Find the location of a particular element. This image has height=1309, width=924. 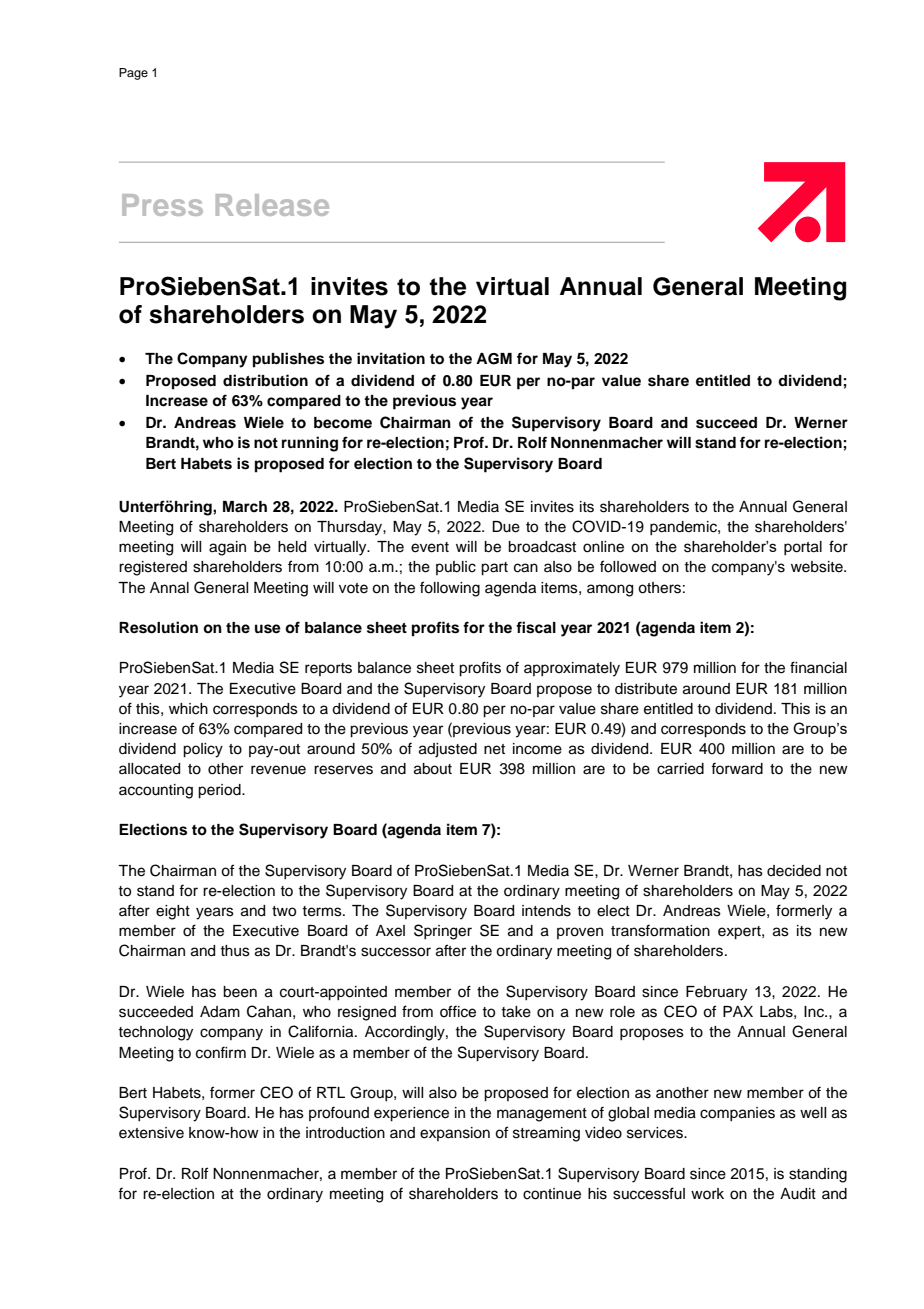

extensive is located at coordinates (151, 1133).
